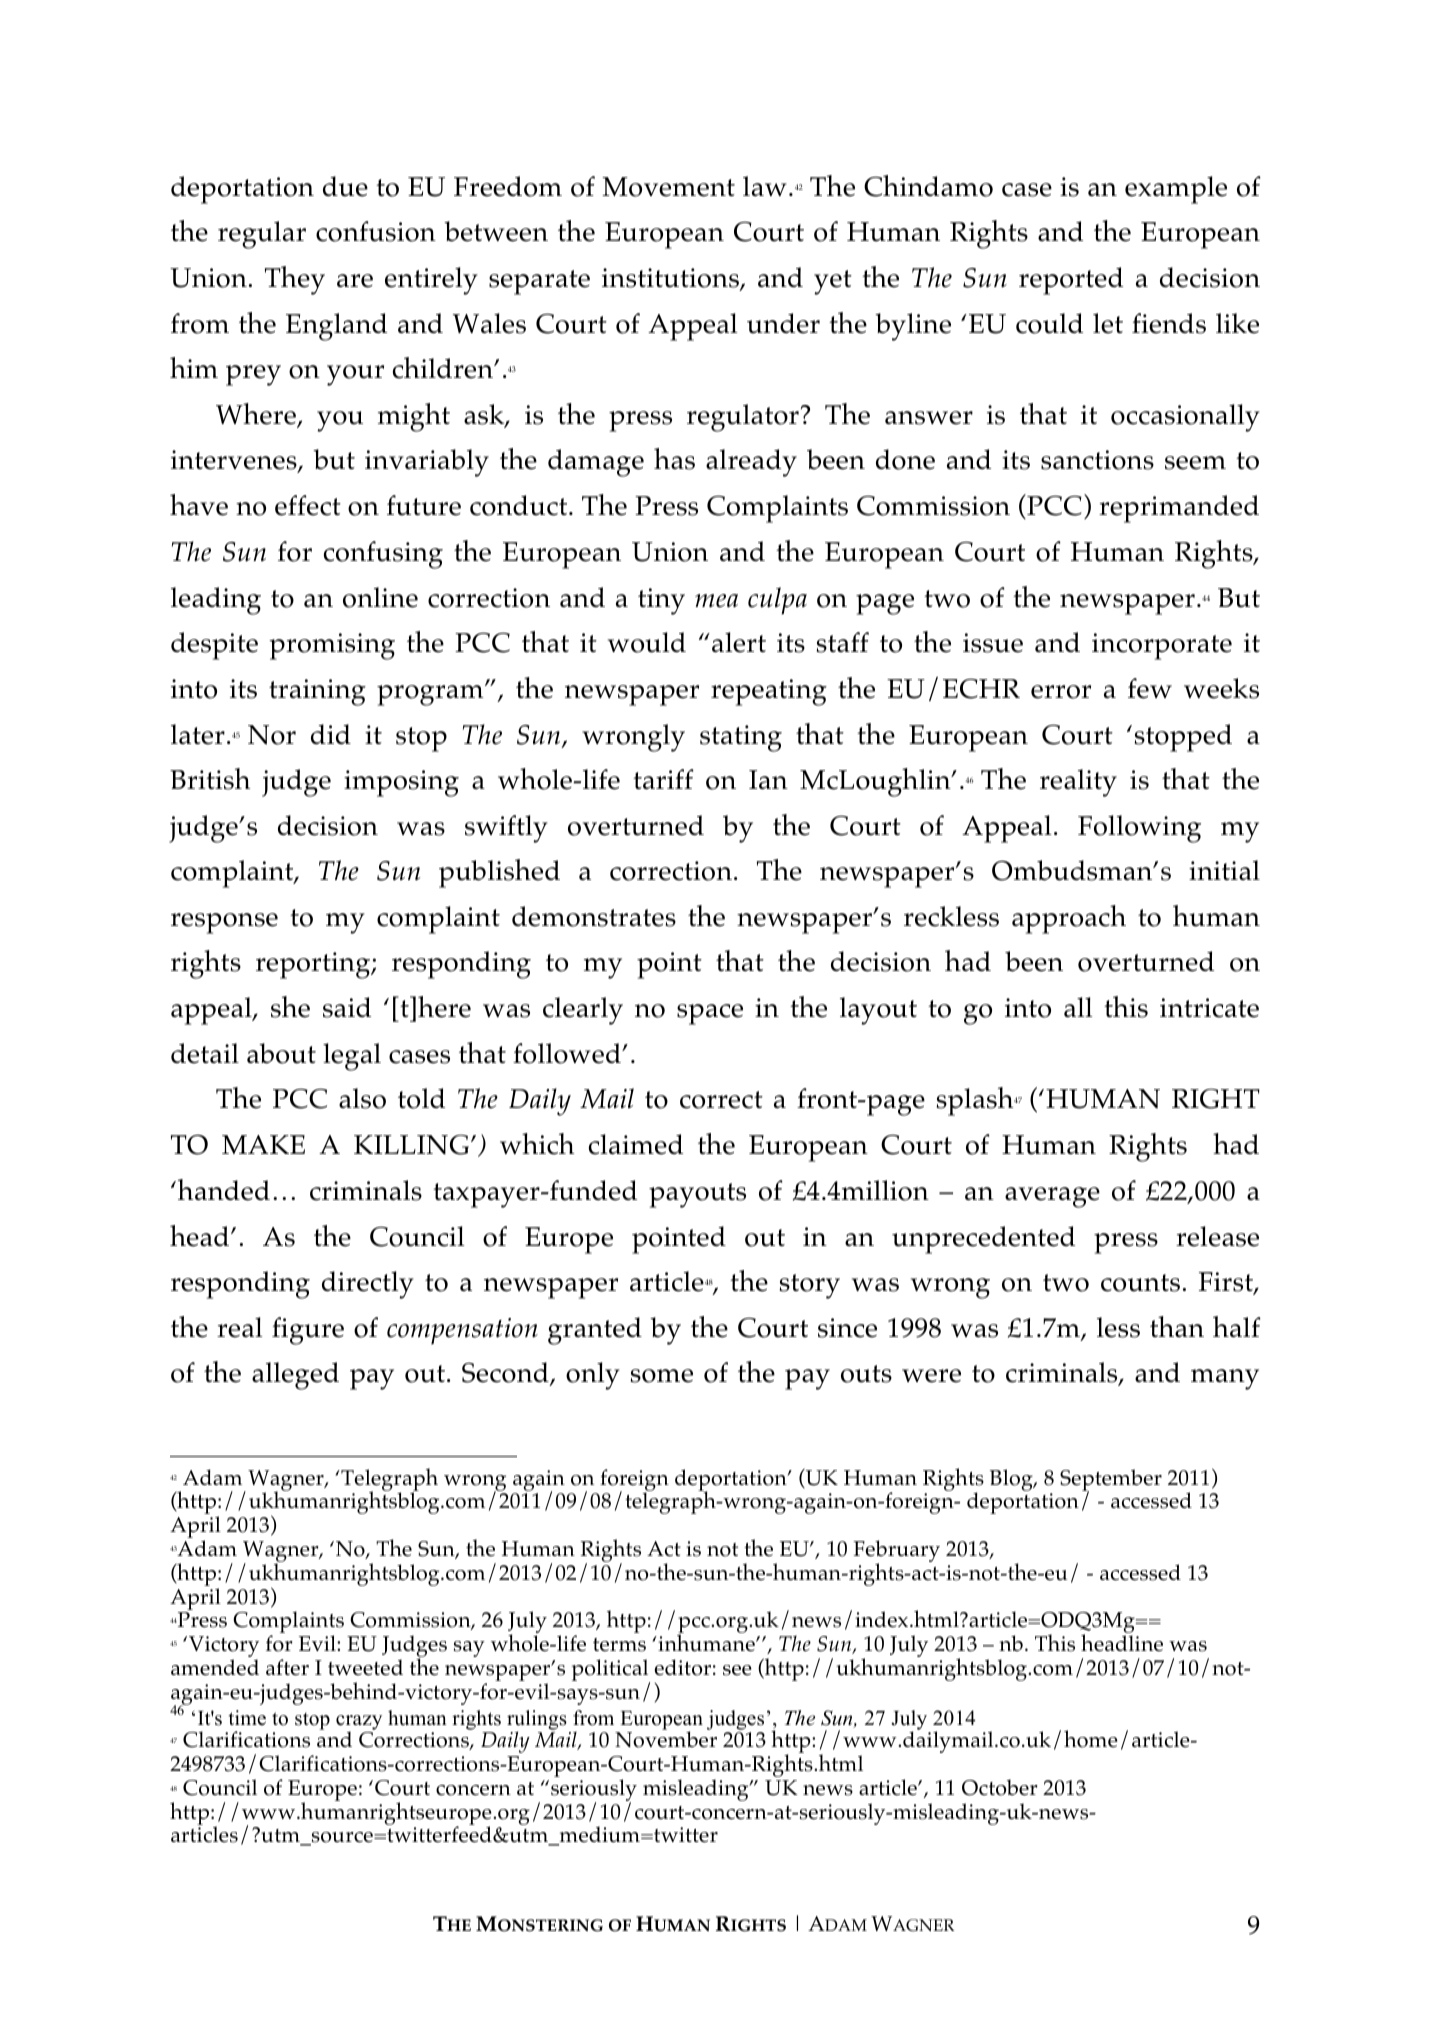 This page has width=1431, height=2025. I want to click on reported, so click(1071, 281).
